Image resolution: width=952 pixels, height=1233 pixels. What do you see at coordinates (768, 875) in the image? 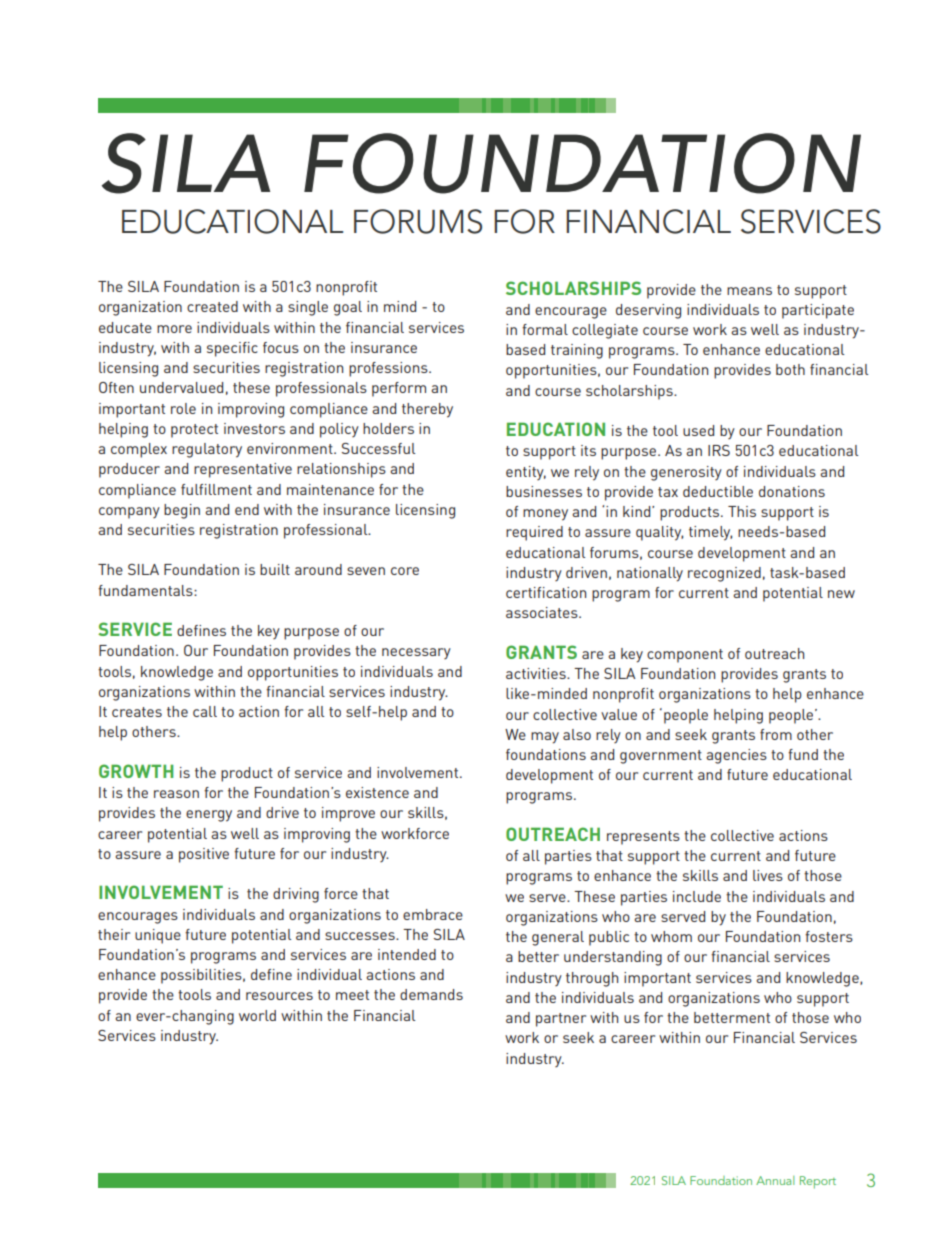
I see `lives` at bounding box center [768, 875].
